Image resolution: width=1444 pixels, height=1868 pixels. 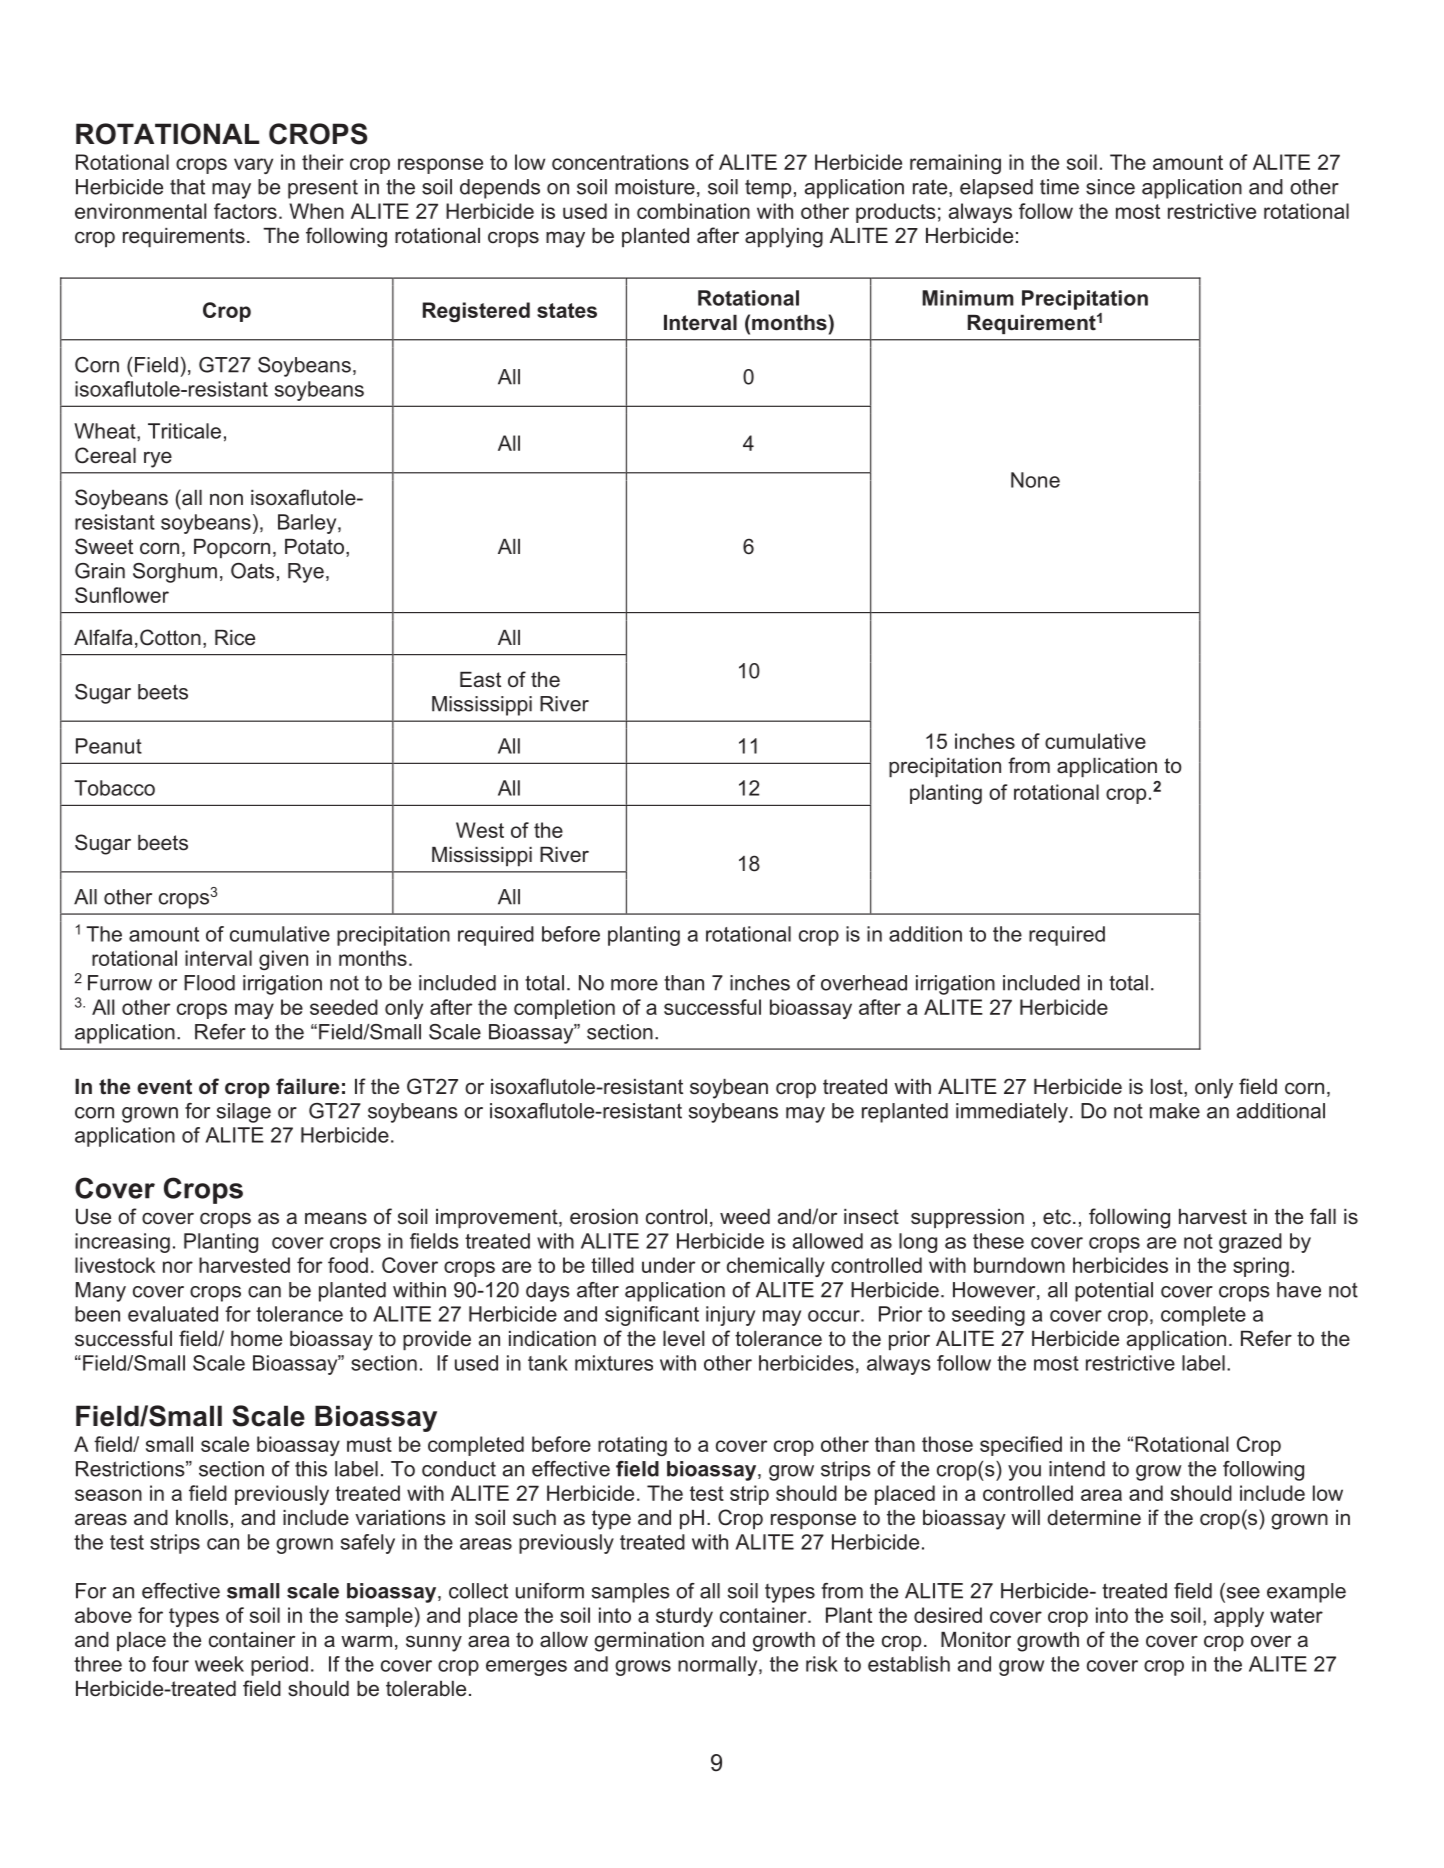 I want to click on combination, so click(x=693, y=211).
